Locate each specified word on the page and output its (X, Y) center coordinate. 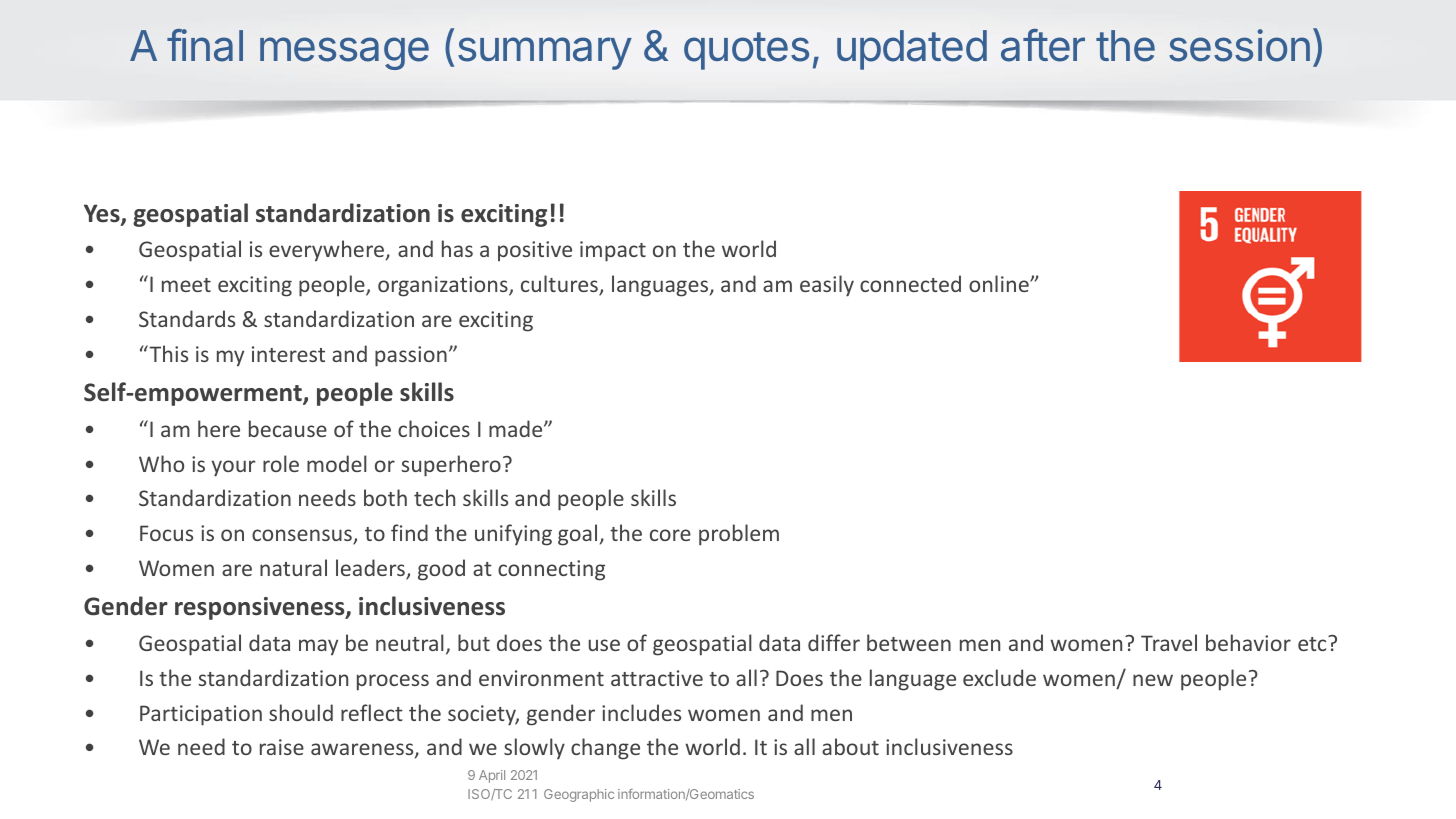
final (205, 45)
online (1000, 283)
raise (282, 747)
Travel (1169, 642)
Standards (187, 318)
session (1239, 45)
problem (739, 535)
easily (827, 286)
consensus (303, 537)
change (605, 749)
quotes (746, 51)
